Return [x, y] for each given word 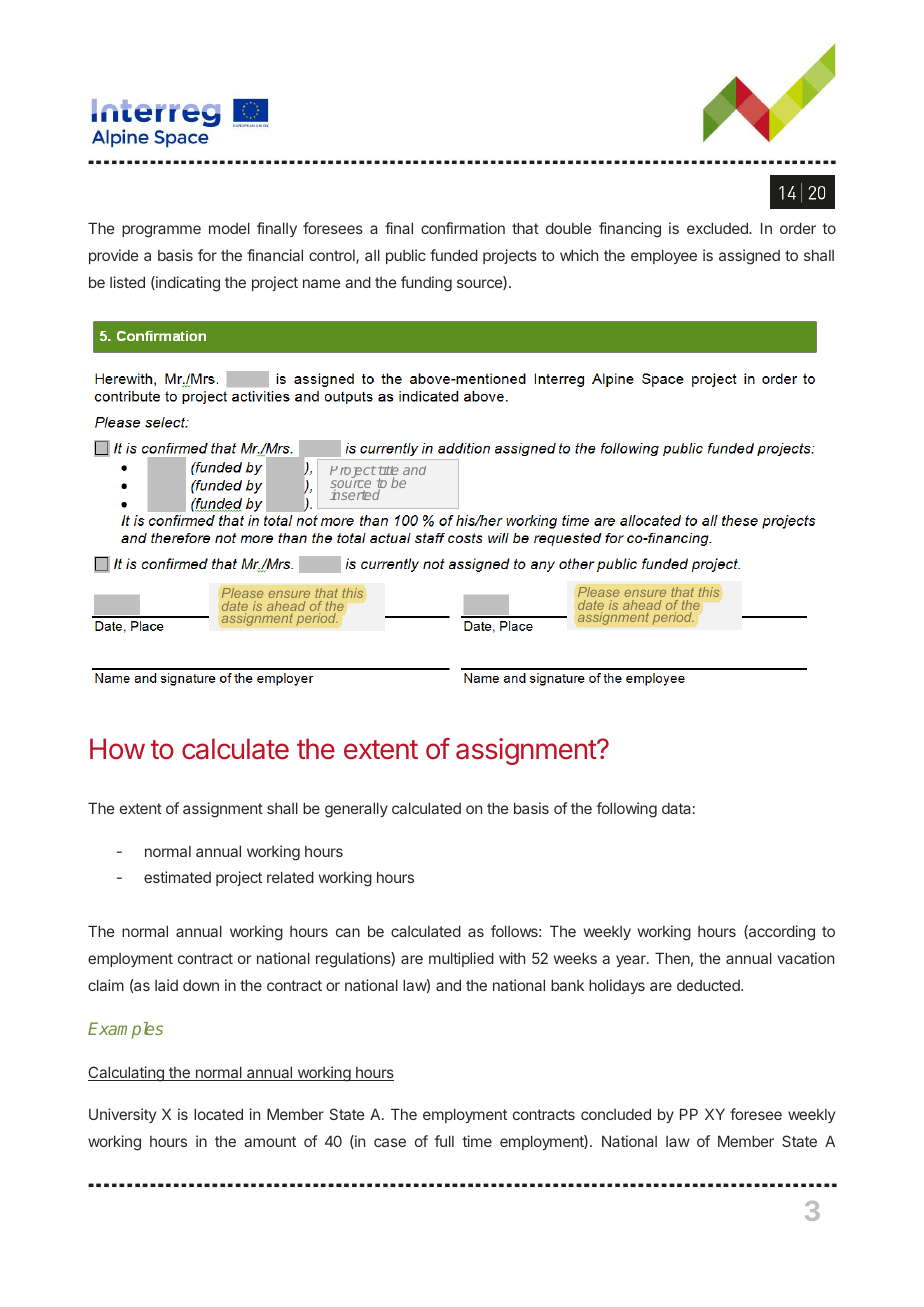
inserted [355, 494]
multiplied [461, 959]
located [218, 1114]
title [388, 472]
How [117, 749]
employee [664, 256]
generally [356, 810]
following [626, 810]
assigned [749, 257]
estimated [177, 877]
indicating [187, 284]
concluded [616, 1114]
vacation [805, 958]
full [444, 1141]
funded [454, 255]
